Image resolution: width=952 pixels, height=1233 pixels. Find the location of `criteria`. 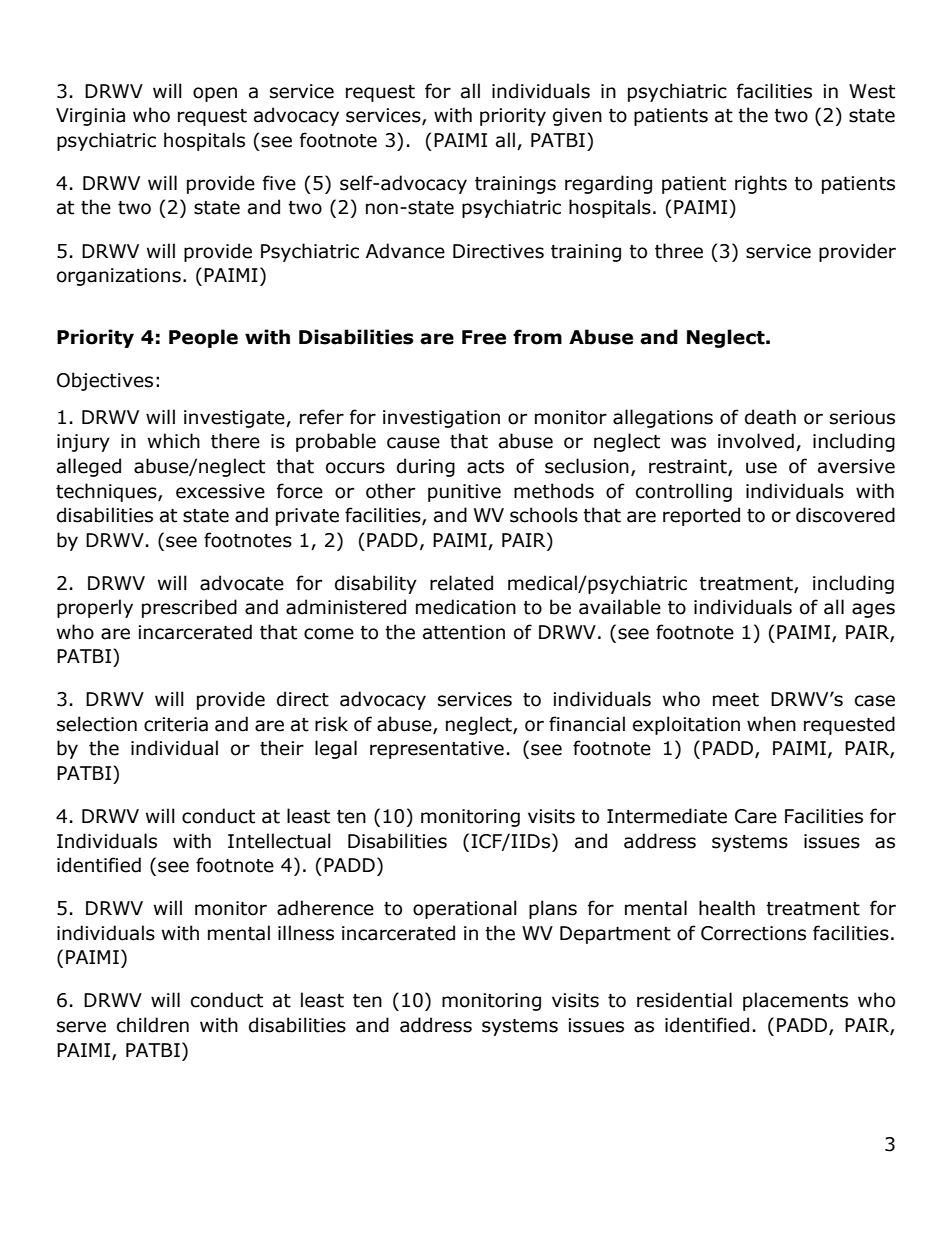

criteria is located at coordinates (176, 724).
